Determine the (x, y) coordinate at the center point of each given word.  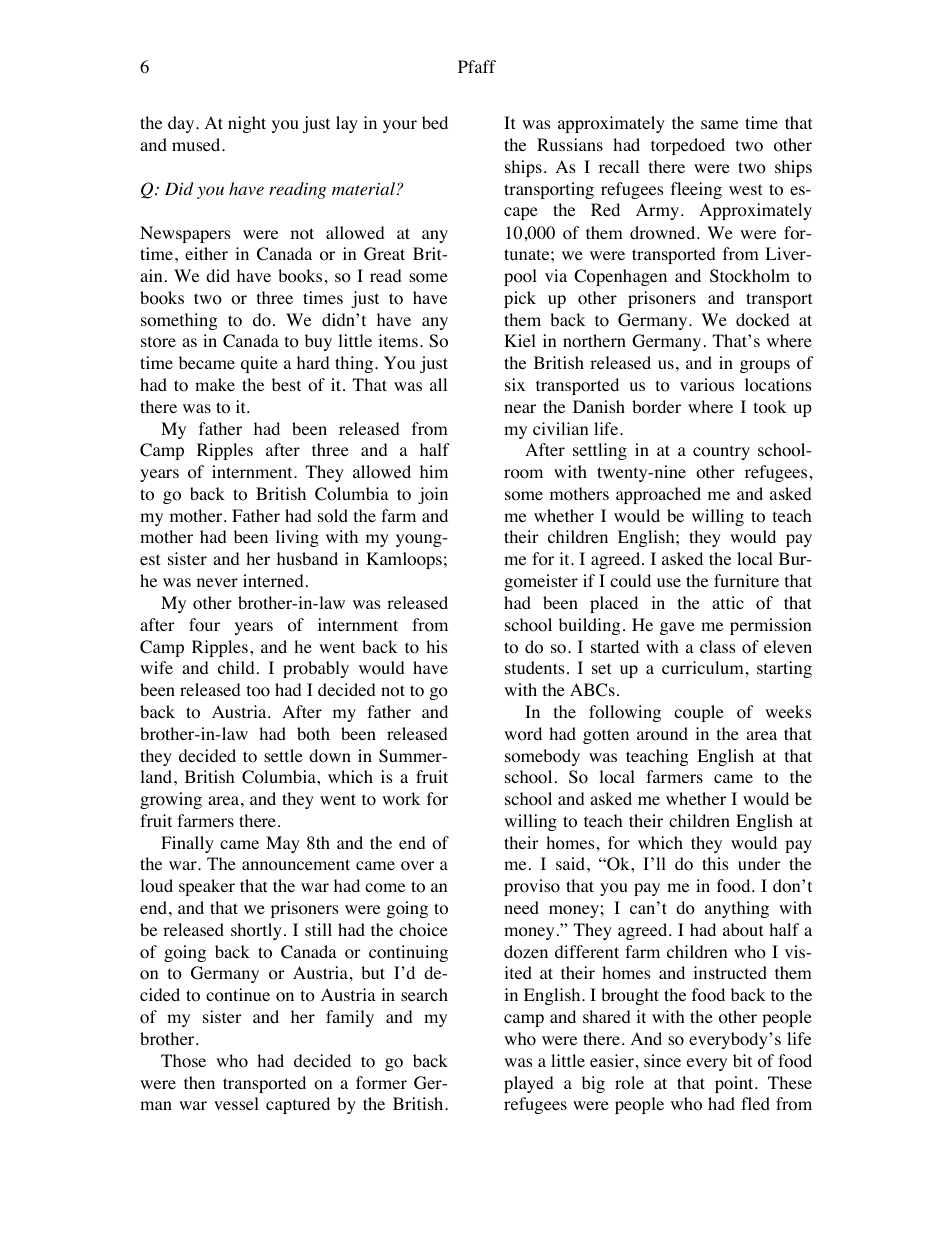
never (217, 582)
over (417, 866)
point (735, 1084)
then (199, 1082)
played (529, 1084)
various (707, 385)
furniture (746, 580)
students (535, 667)
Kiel (520, 340)
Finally (187, 844)
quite (259, 364)
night (247, 124)
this (715, 863)
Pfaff (477, 66)
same (719, 124)
